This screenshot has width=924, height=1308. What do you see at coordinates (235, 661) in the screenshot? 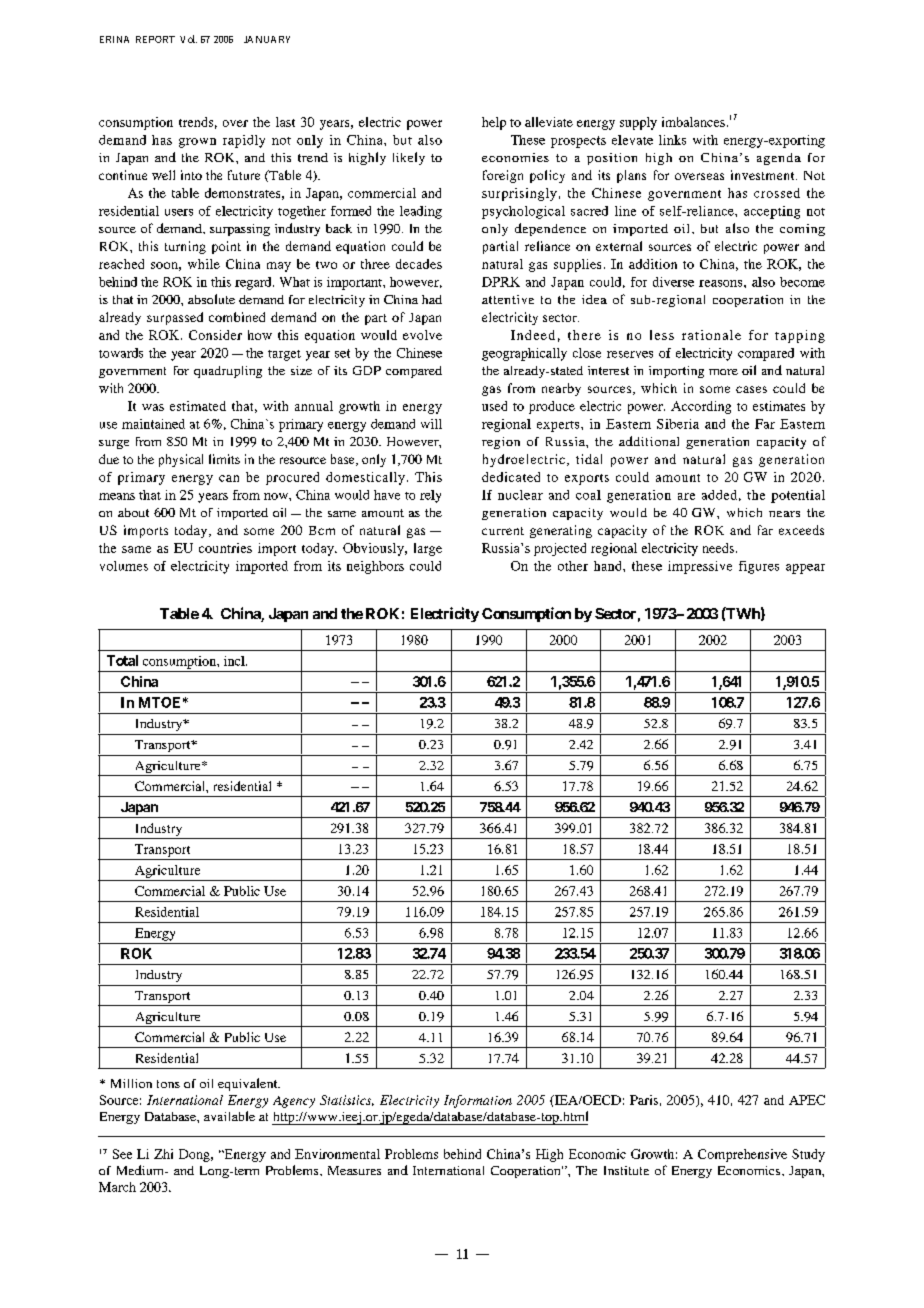
I see `incl` at bounding box center [235, 661].
